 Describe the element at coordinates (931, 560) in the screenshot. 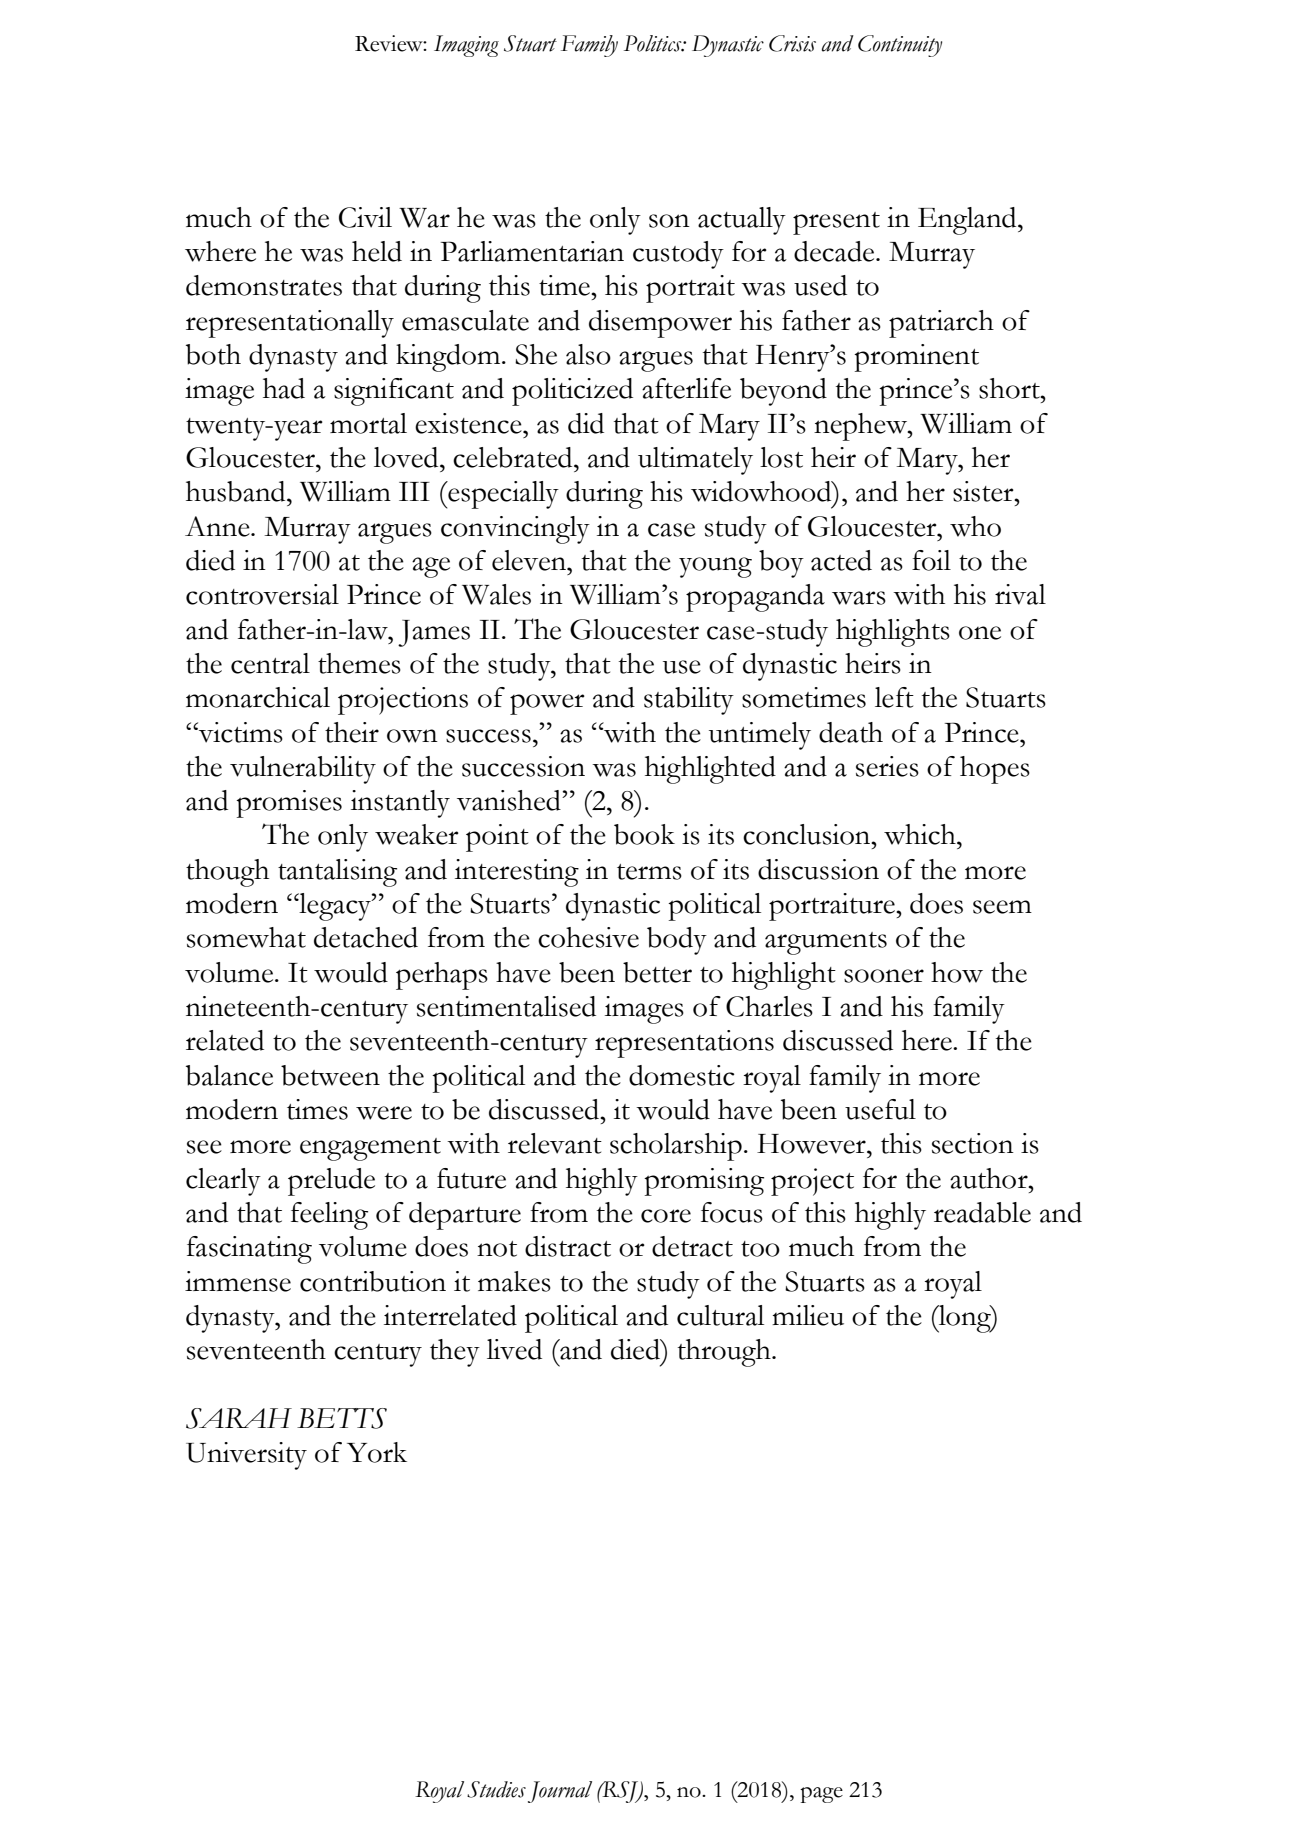

I see `foil` at that location.
